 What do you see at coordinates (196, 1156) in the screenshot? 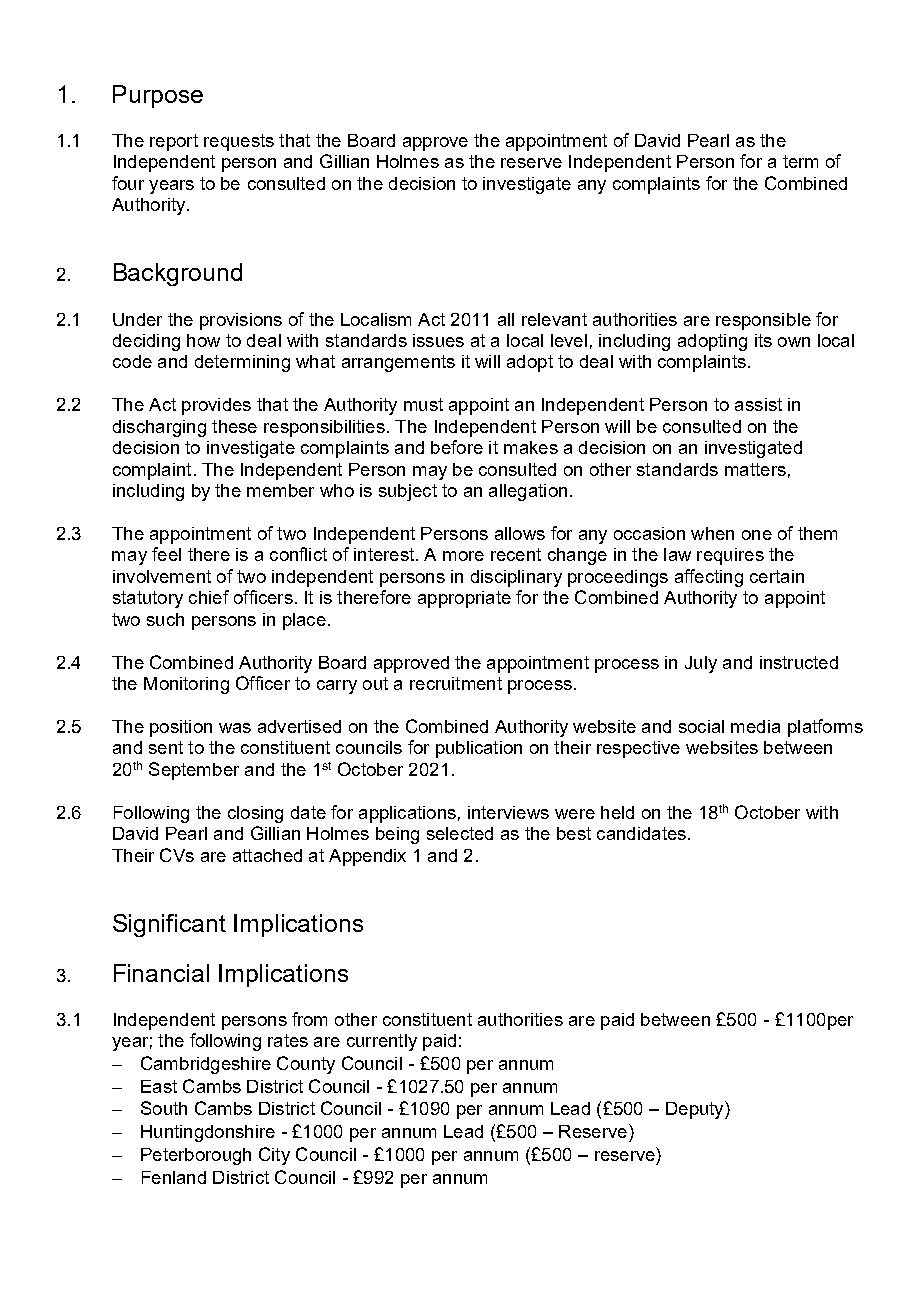
I see `Peterborough` at bounding box center [196, 1156].
